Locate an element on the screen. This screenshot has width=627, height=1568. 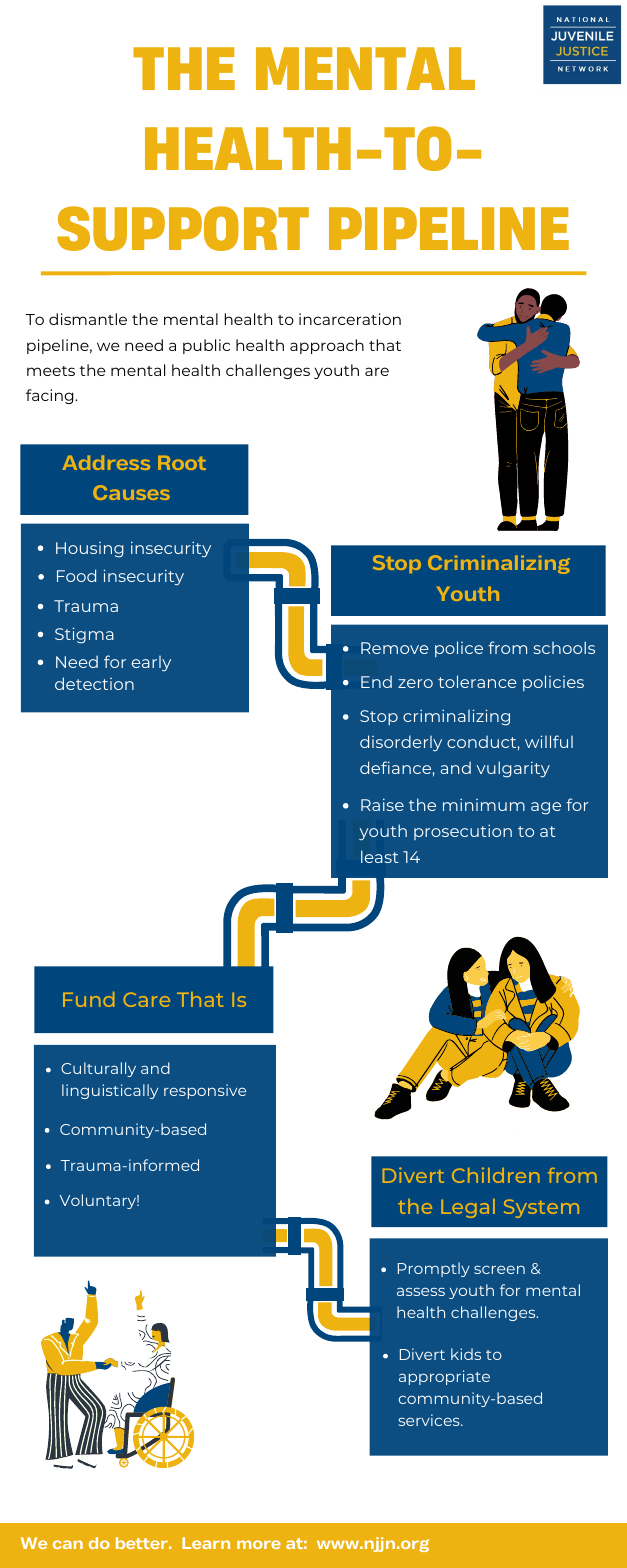
incarceration is located at coordinates (350, 319).
